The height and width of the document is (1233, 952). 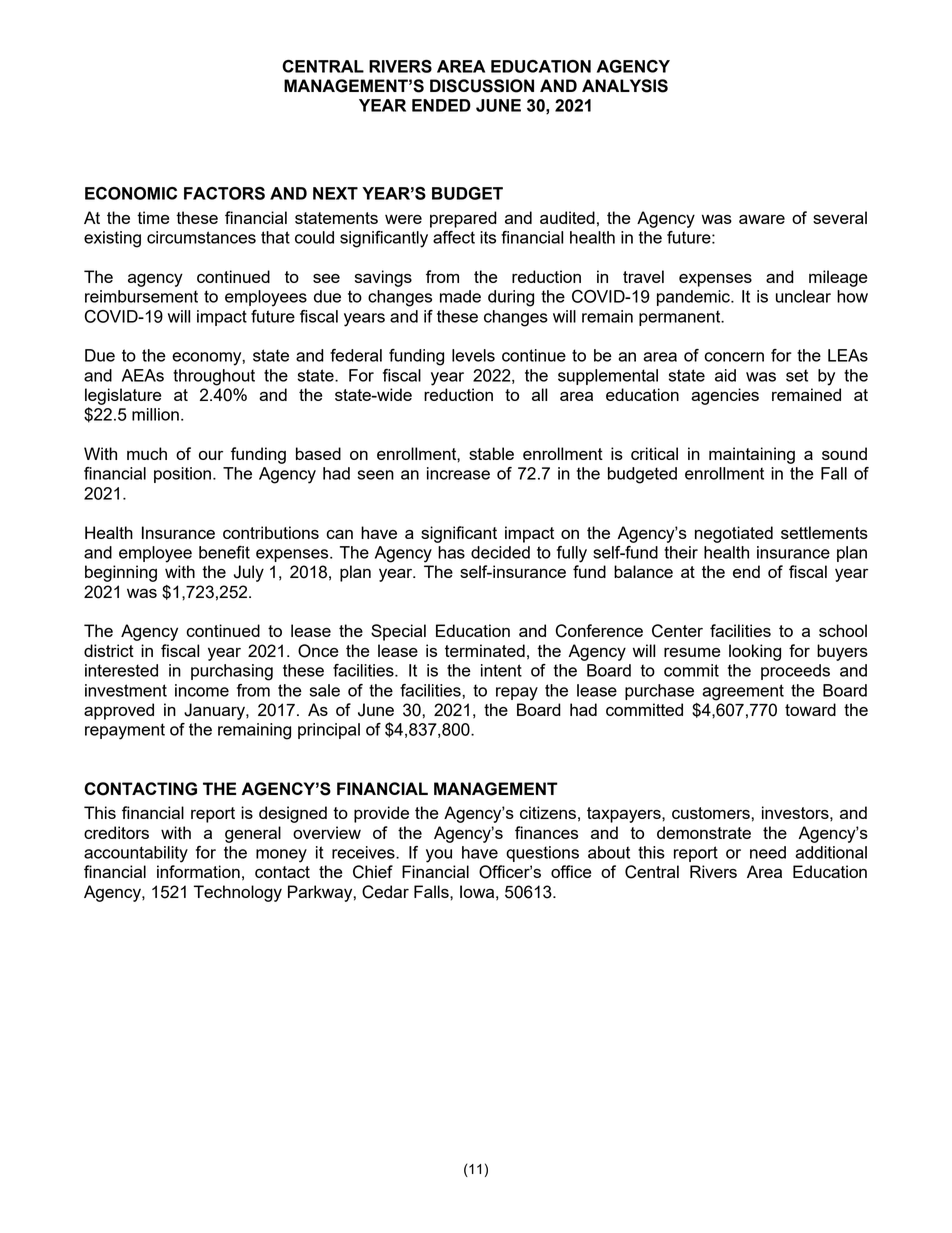 I want to click on ANALYSIS, so click(x=625, y=86).
